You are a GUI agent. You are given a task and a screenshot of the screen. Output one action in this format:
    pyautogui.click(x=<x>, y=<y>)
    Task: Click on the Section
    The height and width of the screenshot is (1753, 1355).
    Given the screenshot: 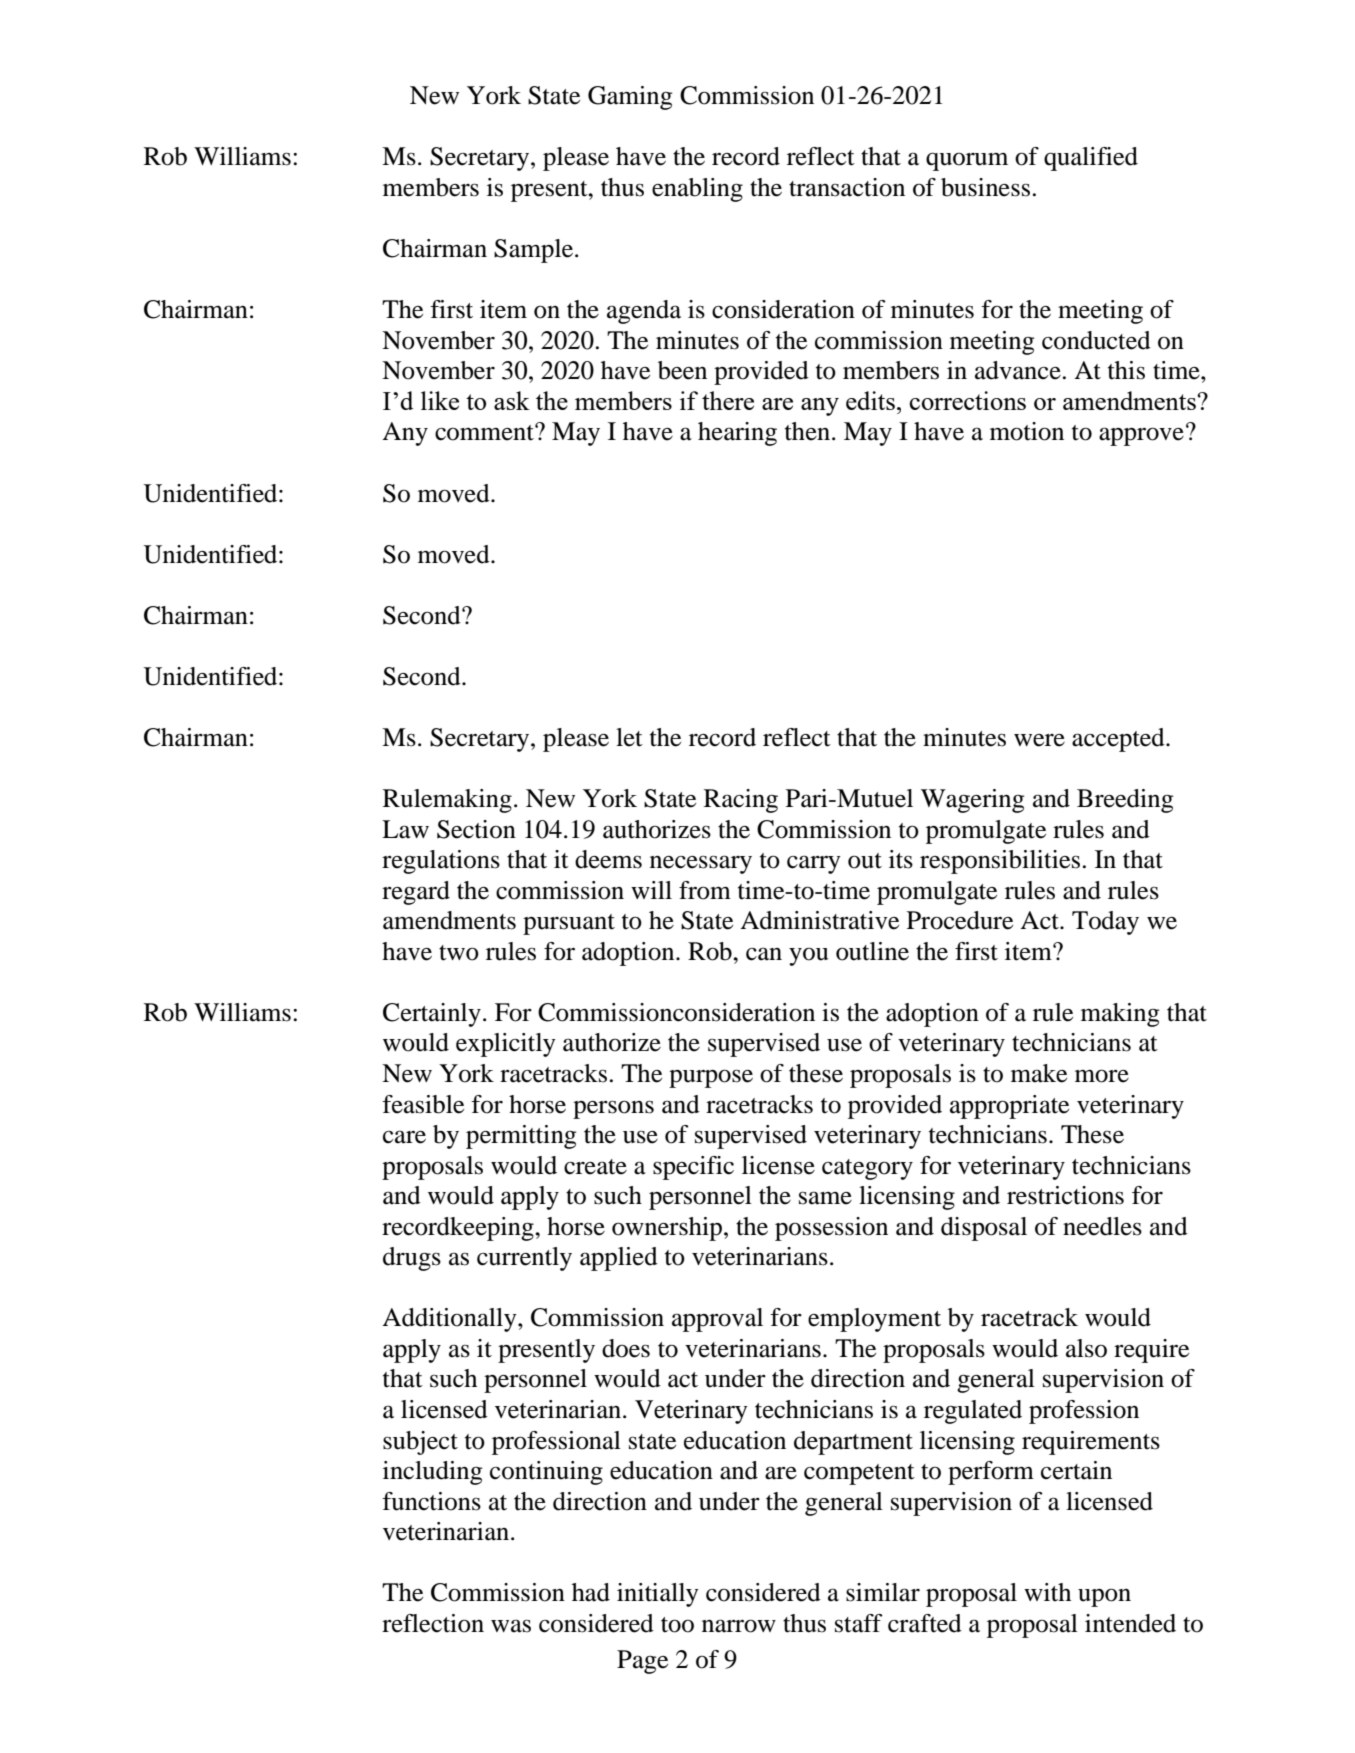 What is the action you would take?
    pyautogui.click(x=476, y=829)
